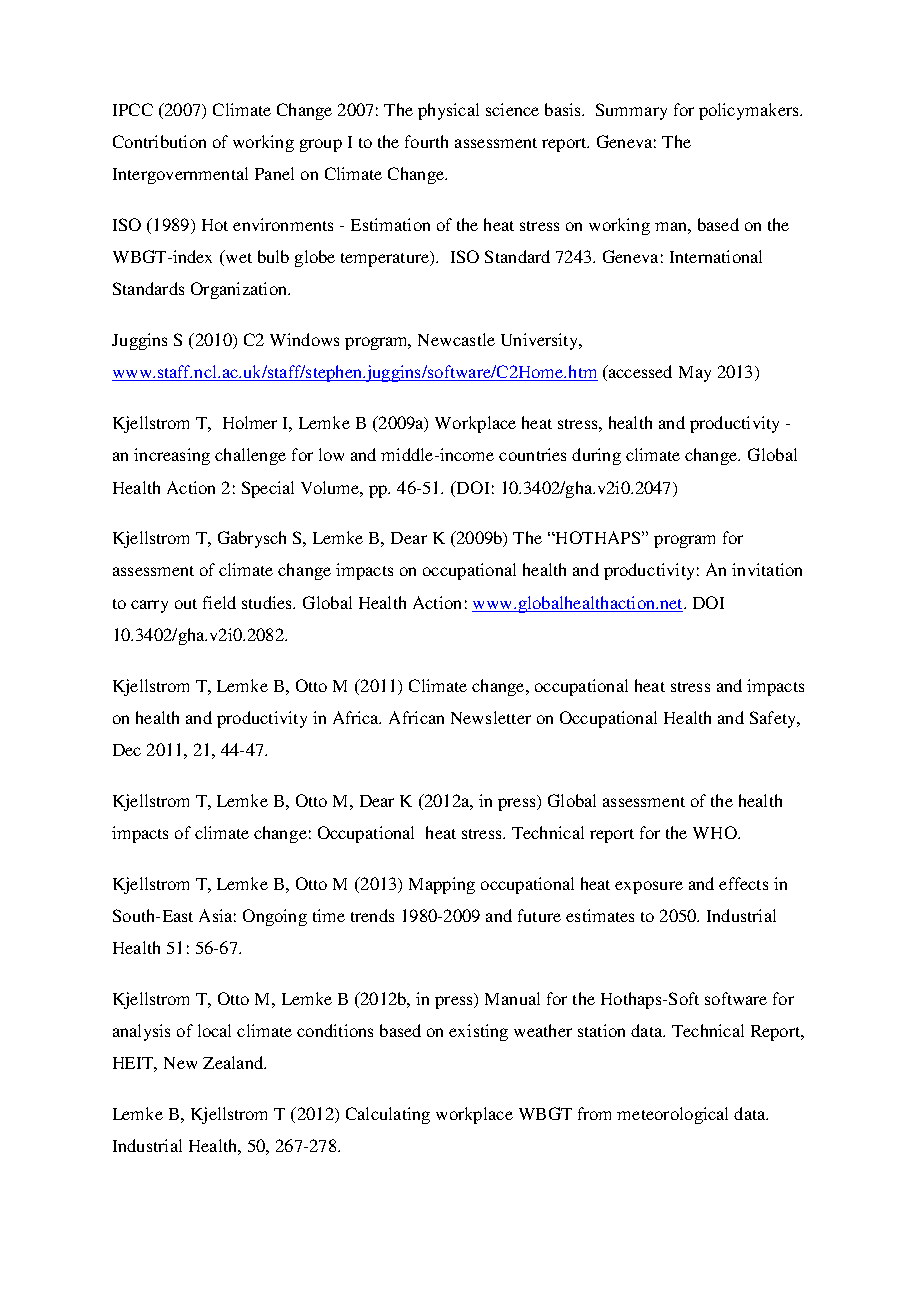 The height and width of the screenshot is (1308, 924). What do you see at coordinates (159, 141) in the screenshot?
I see `Contribution` at bounding box center [159, 141].
